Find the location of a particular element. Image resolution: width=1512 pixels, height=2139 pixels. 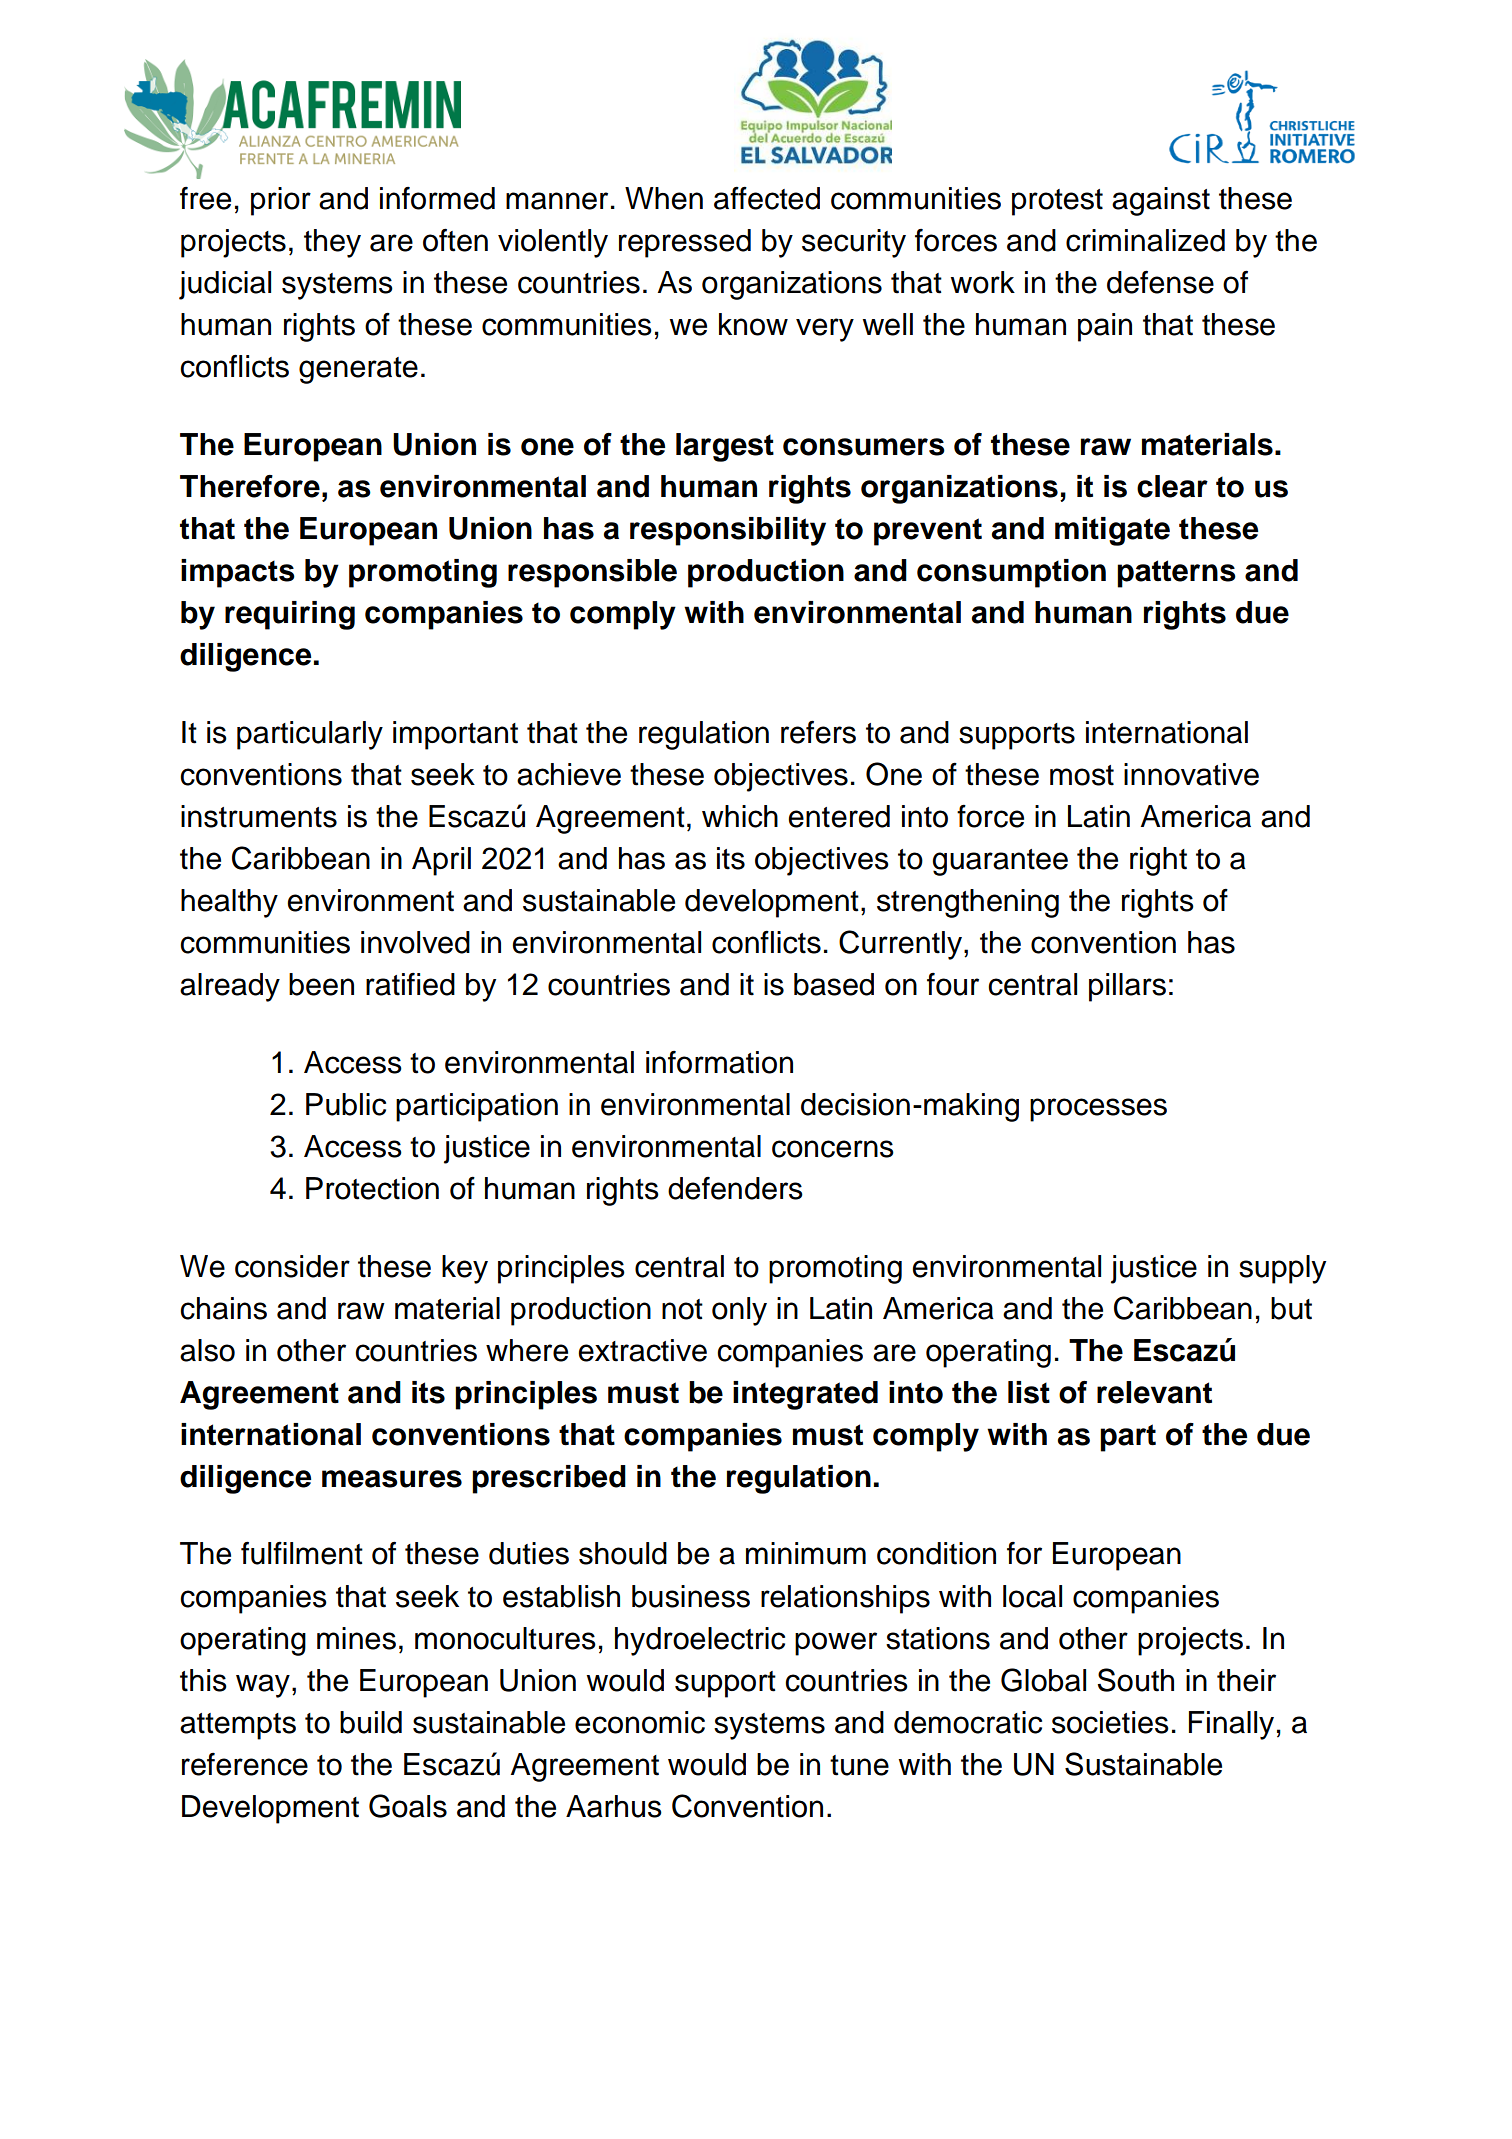

been is located at coordinates (321, 984).
